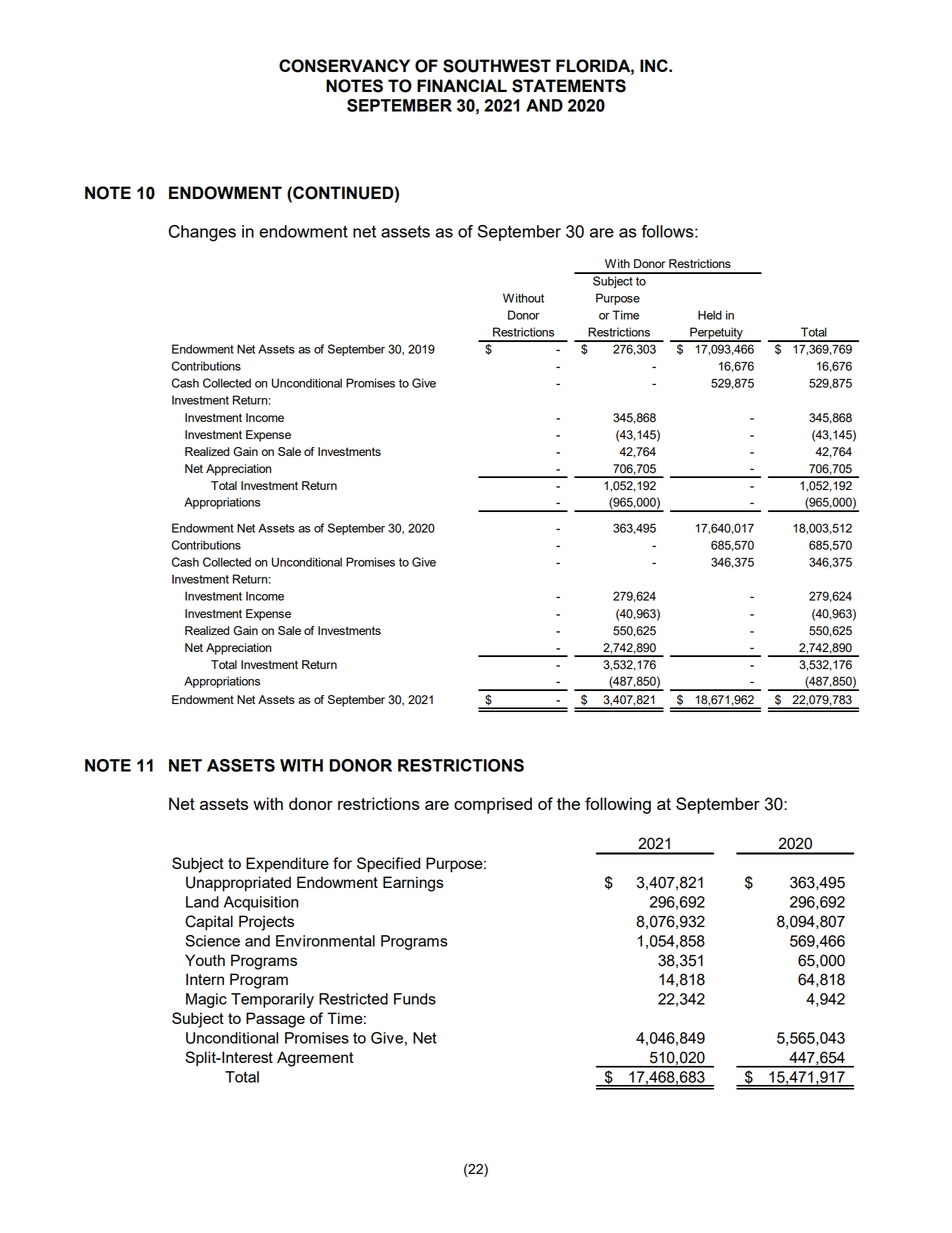  Describe the element at coordinates (710, 315) in the image. I see `Held` at that location.
